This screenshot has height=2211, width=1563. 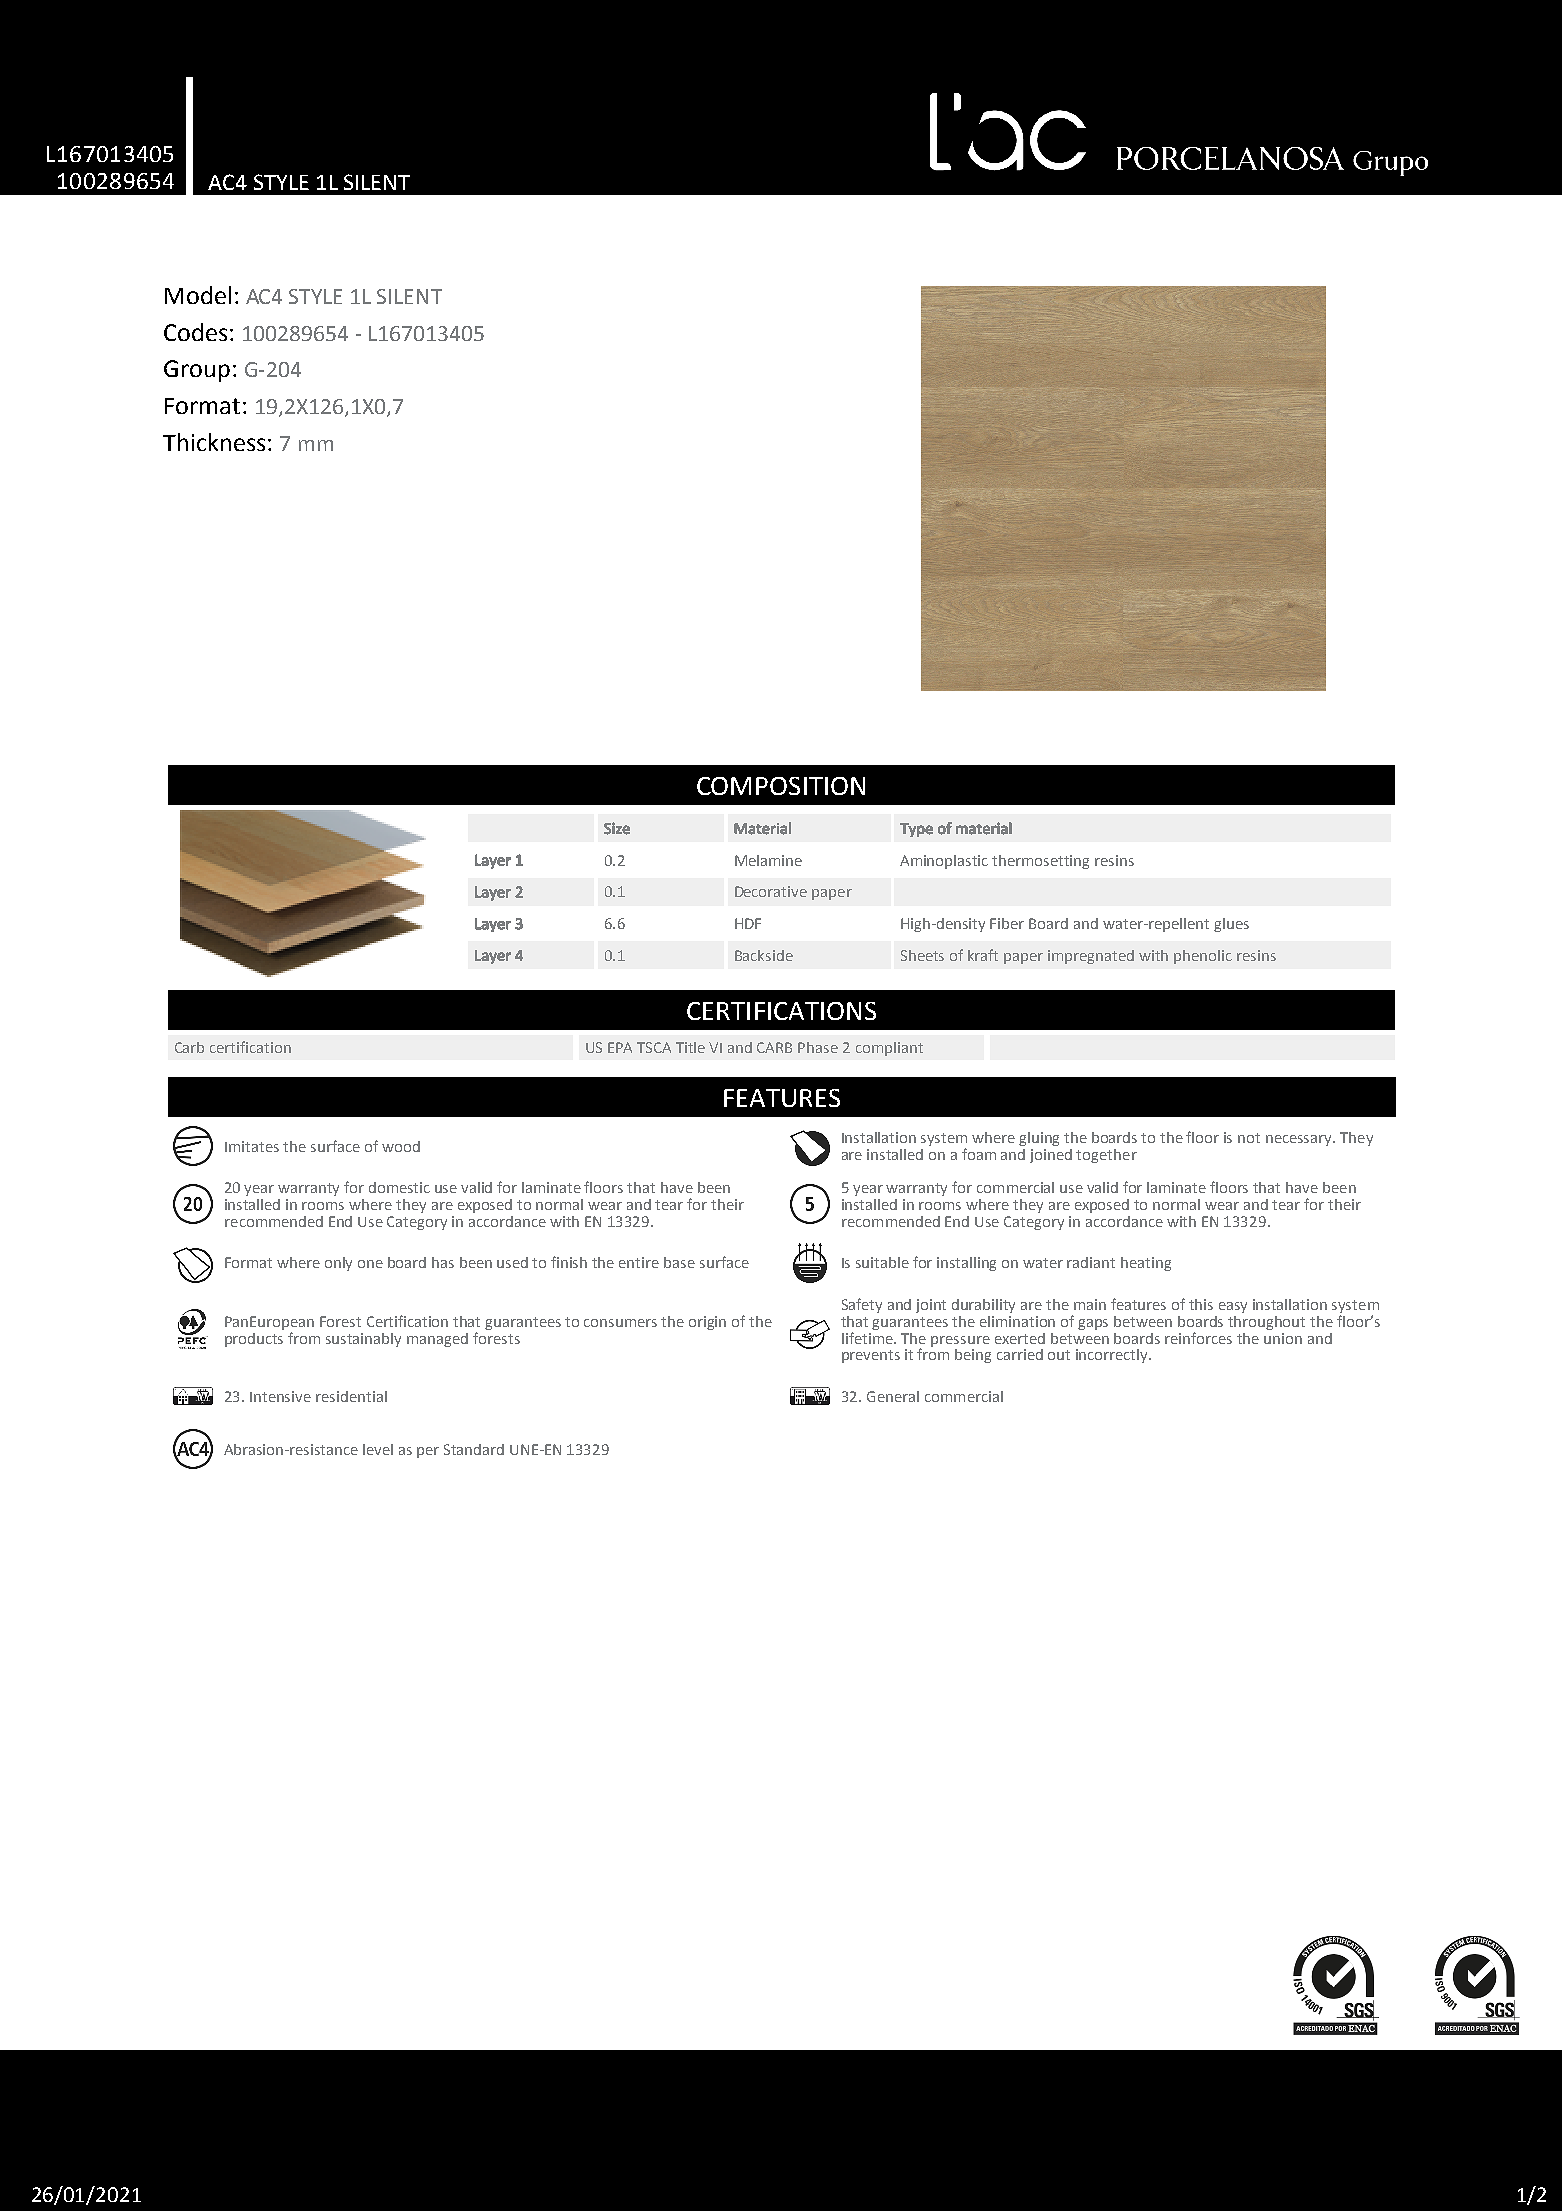 I want to click on Model, so click(x=198, y=295).
